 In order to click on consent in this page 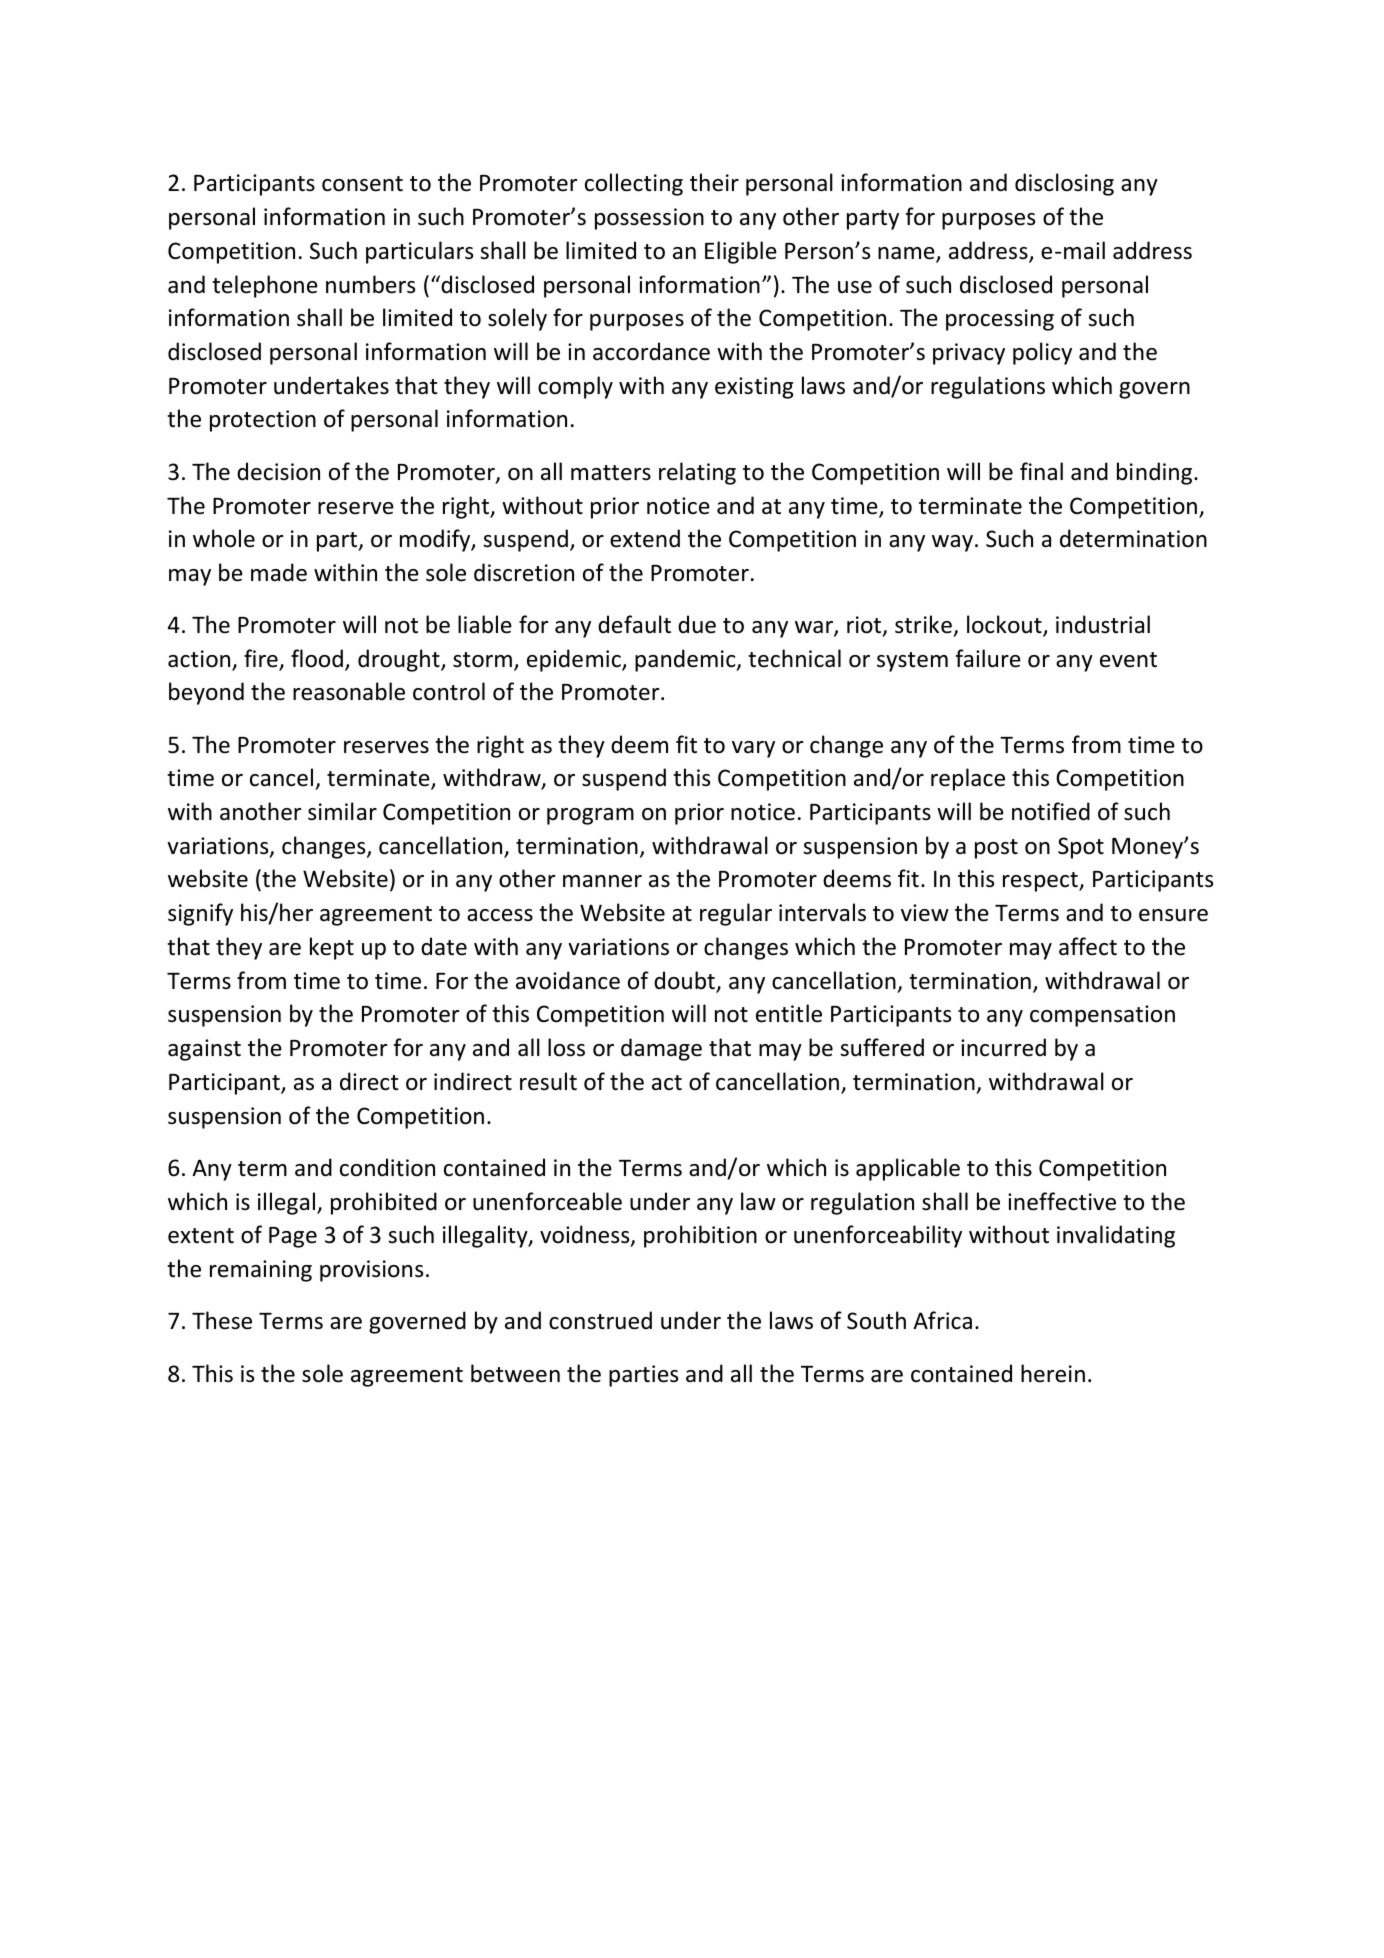, I will do `click(362, 184)`.
